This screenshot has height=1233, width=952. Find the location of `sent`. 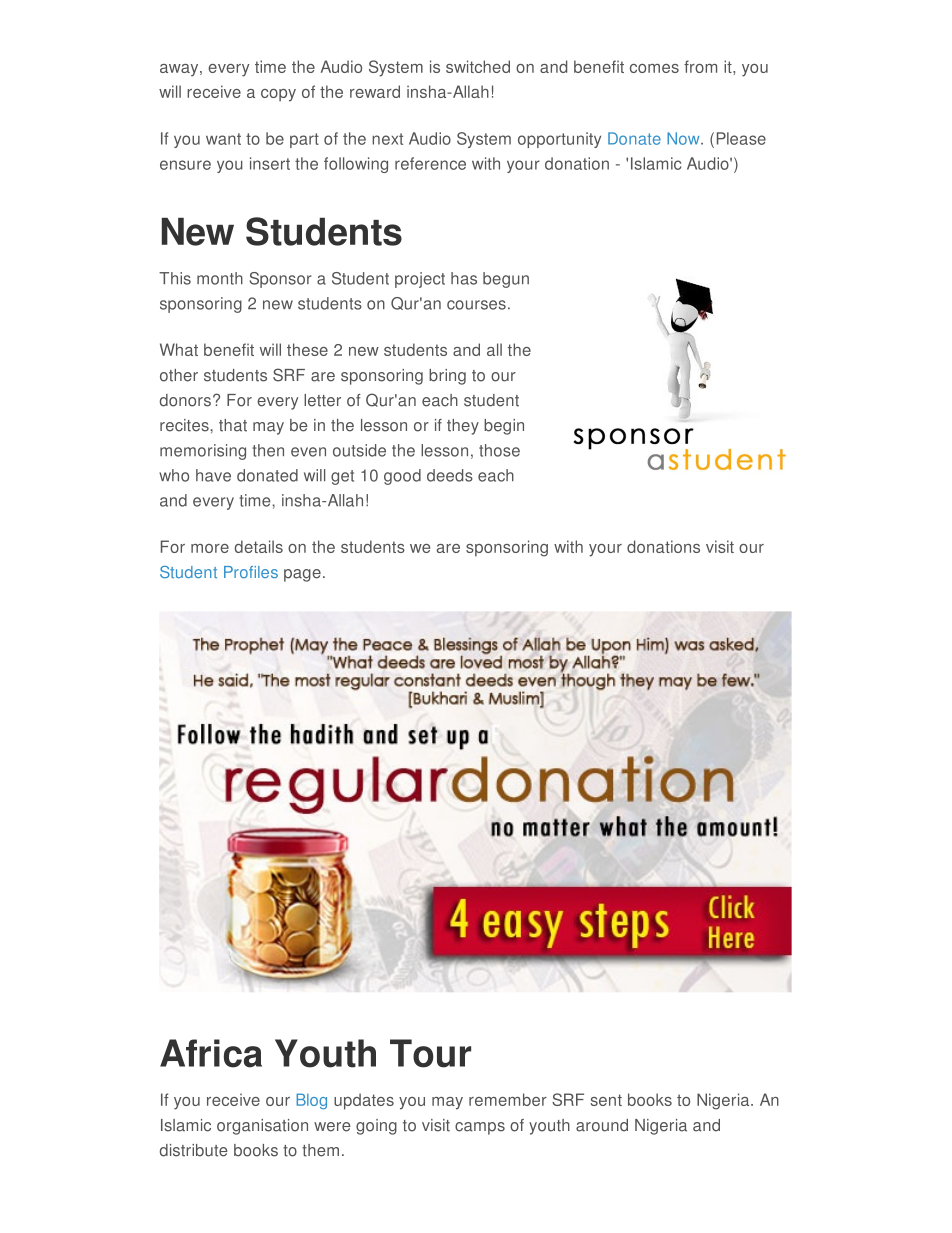

sent is located at coordinates (606, 1100).
